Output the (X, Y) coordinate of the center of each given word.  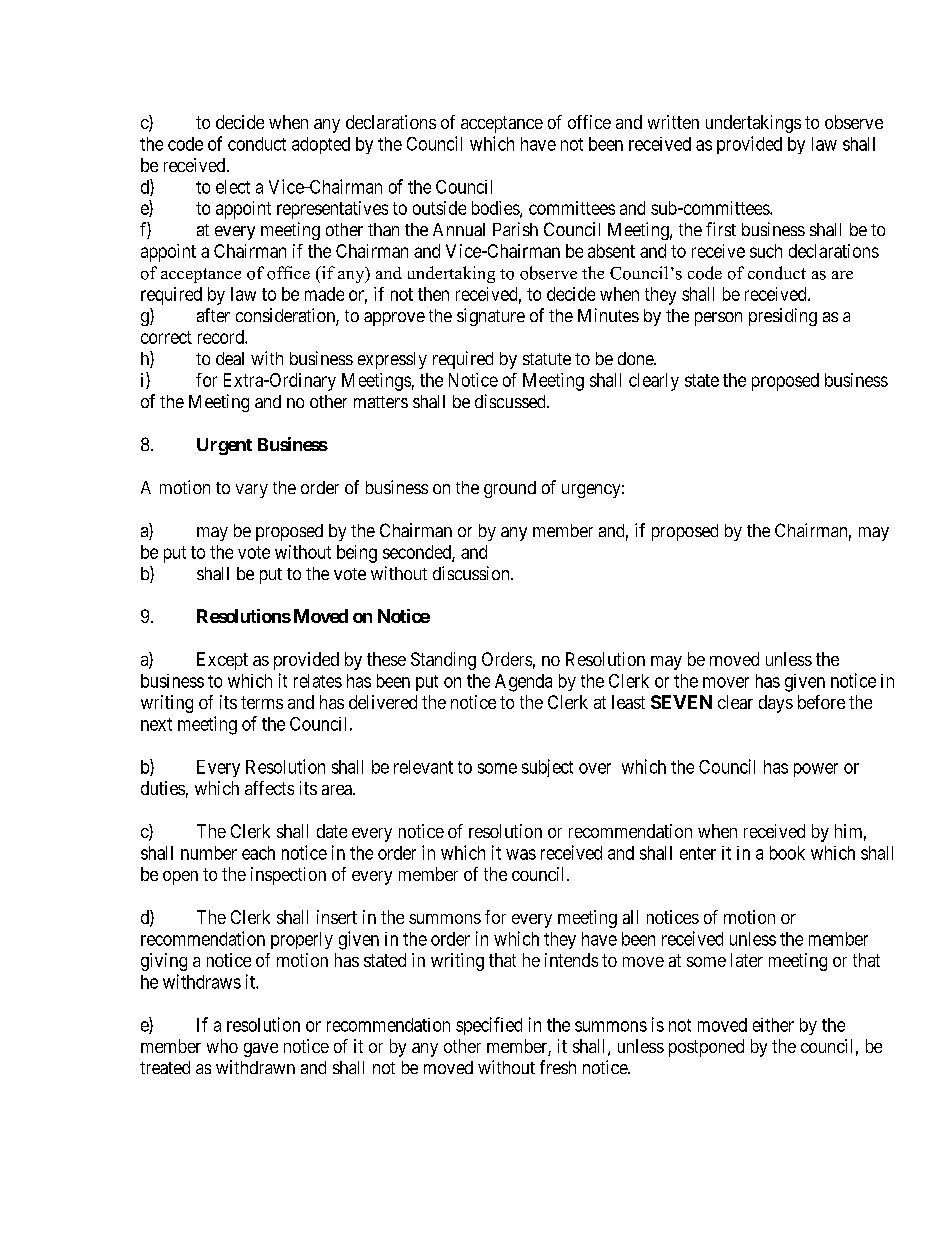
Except (222, 661)
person (718, 319)
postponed (706, 1048)
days (776, 704)
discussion (472, 573)
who (222, 1046)
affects (269, 788)
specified (489, 1026)
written (673, 122)
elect (233, 187)
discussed (511, 401)
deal (230, 358)
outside (439, 208)
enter (698, 853)
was (521, 854)
